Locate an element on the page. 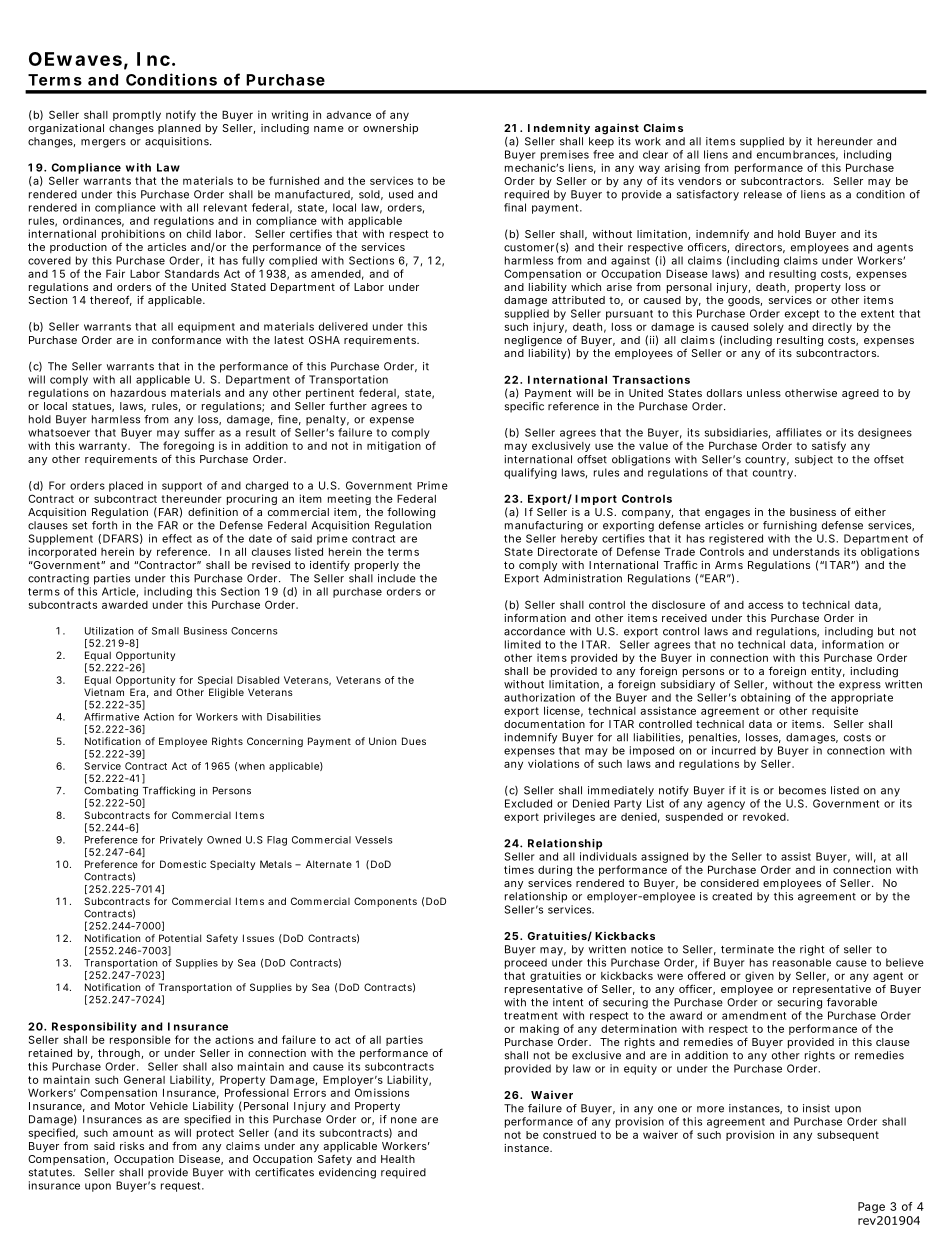 This page has width=952, height=1233. obtaining is located at coordinates (765, 698).
